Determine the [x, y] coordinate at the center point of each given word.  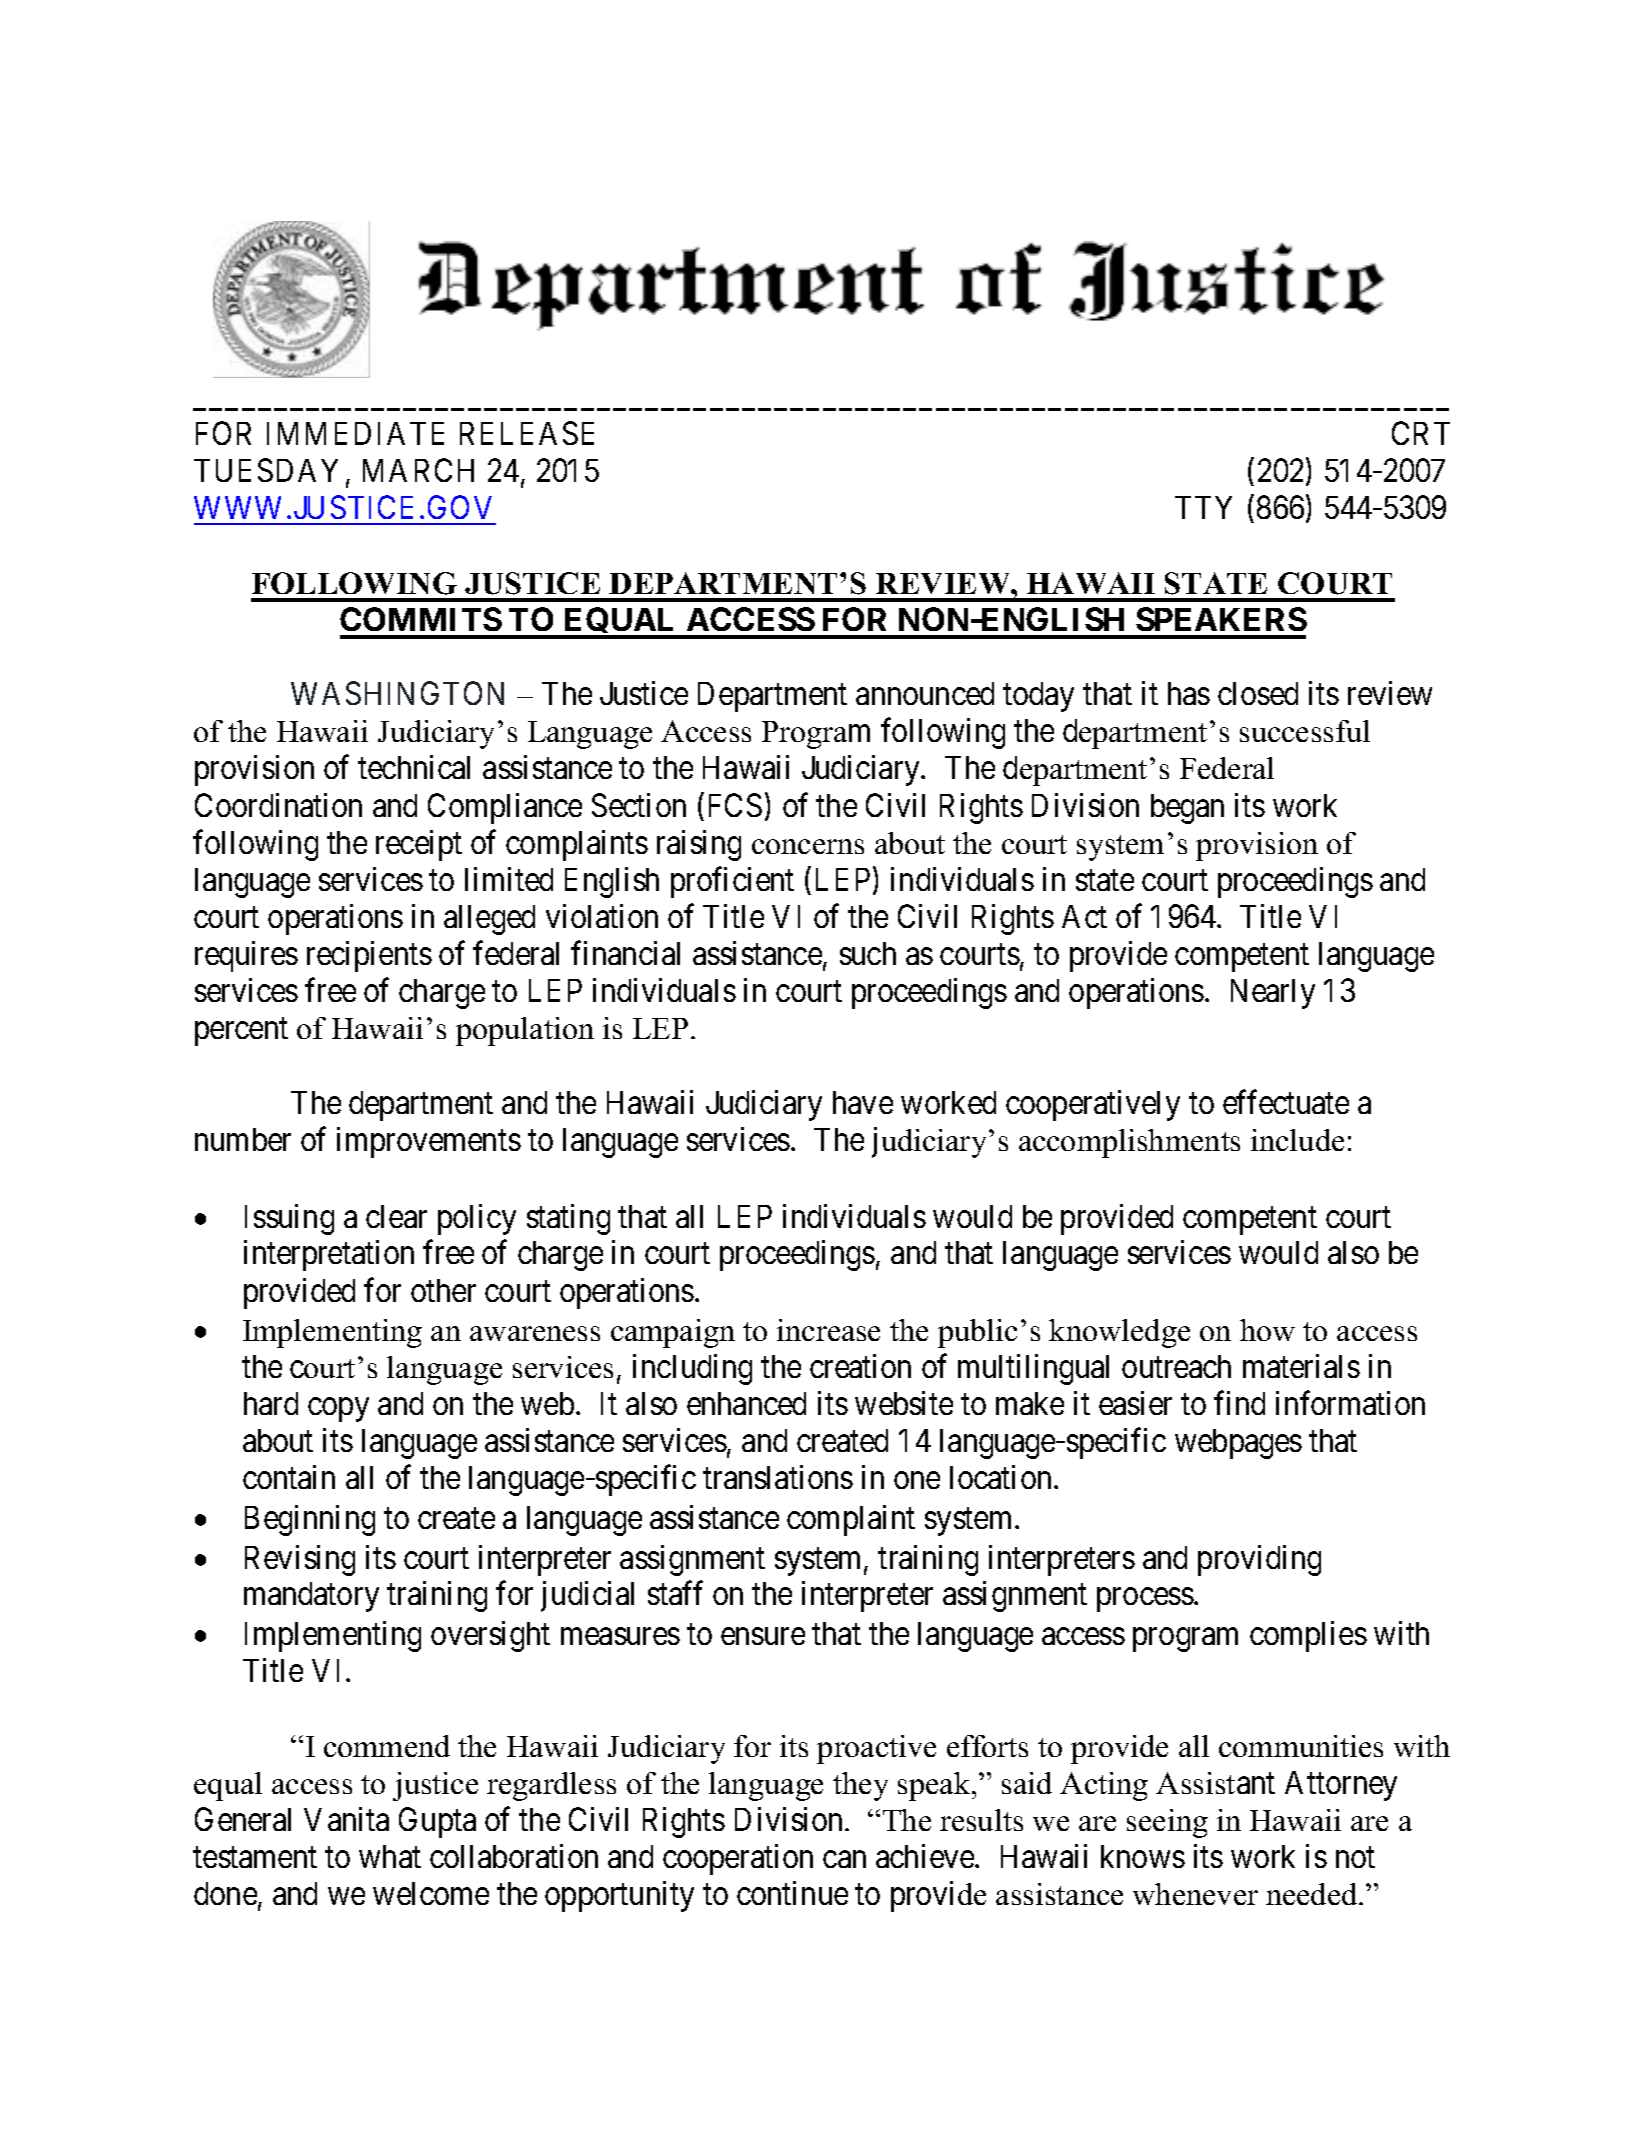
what [390, 1856]
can [844, 1859]
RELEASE [527, 433]
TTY [1203, 507]
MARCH [418, 470]
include [1297, 1140]
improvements [429, 1142]
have [863, 1102]
